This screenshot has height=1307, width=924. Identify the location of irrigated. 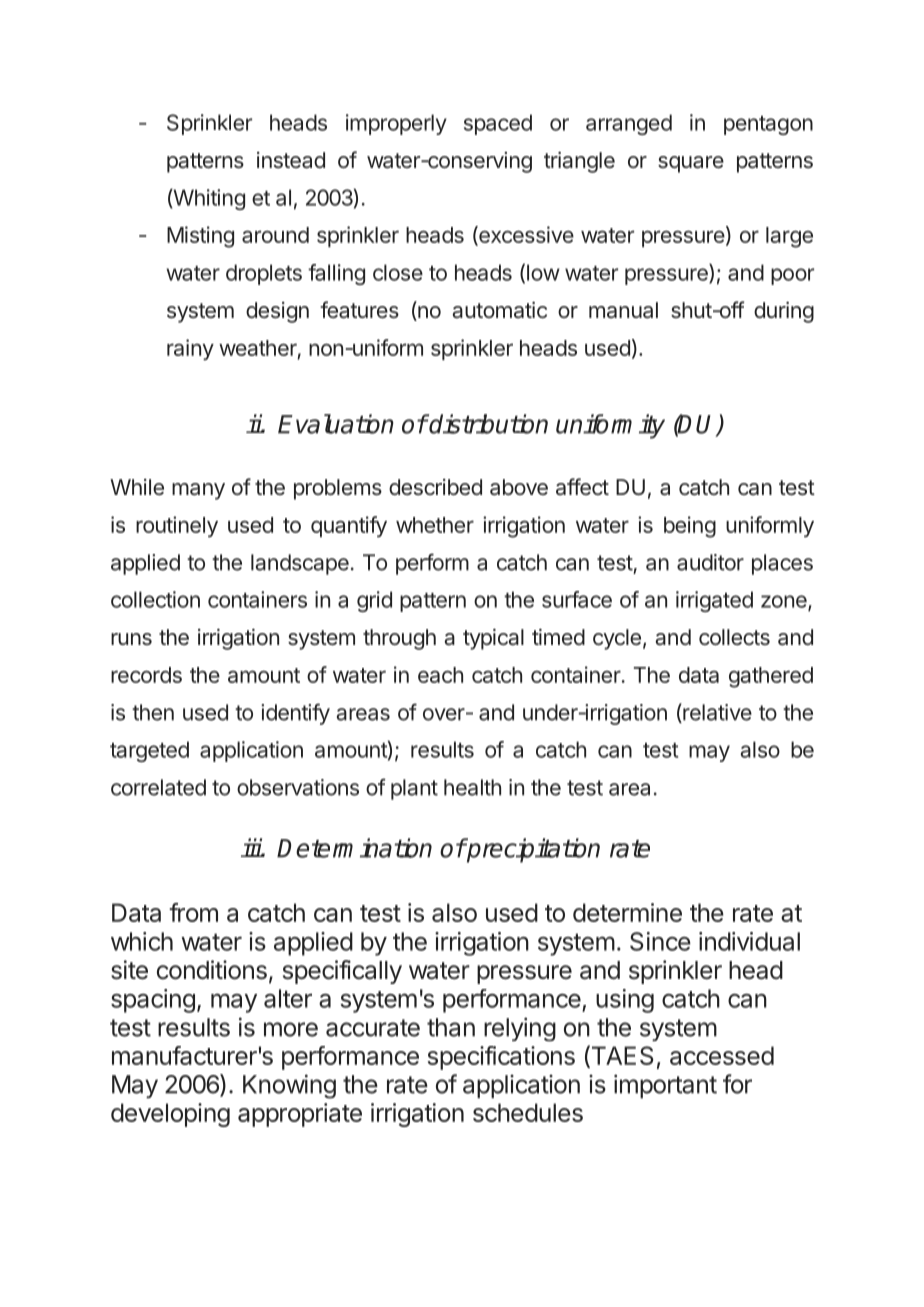
(714, 601).
